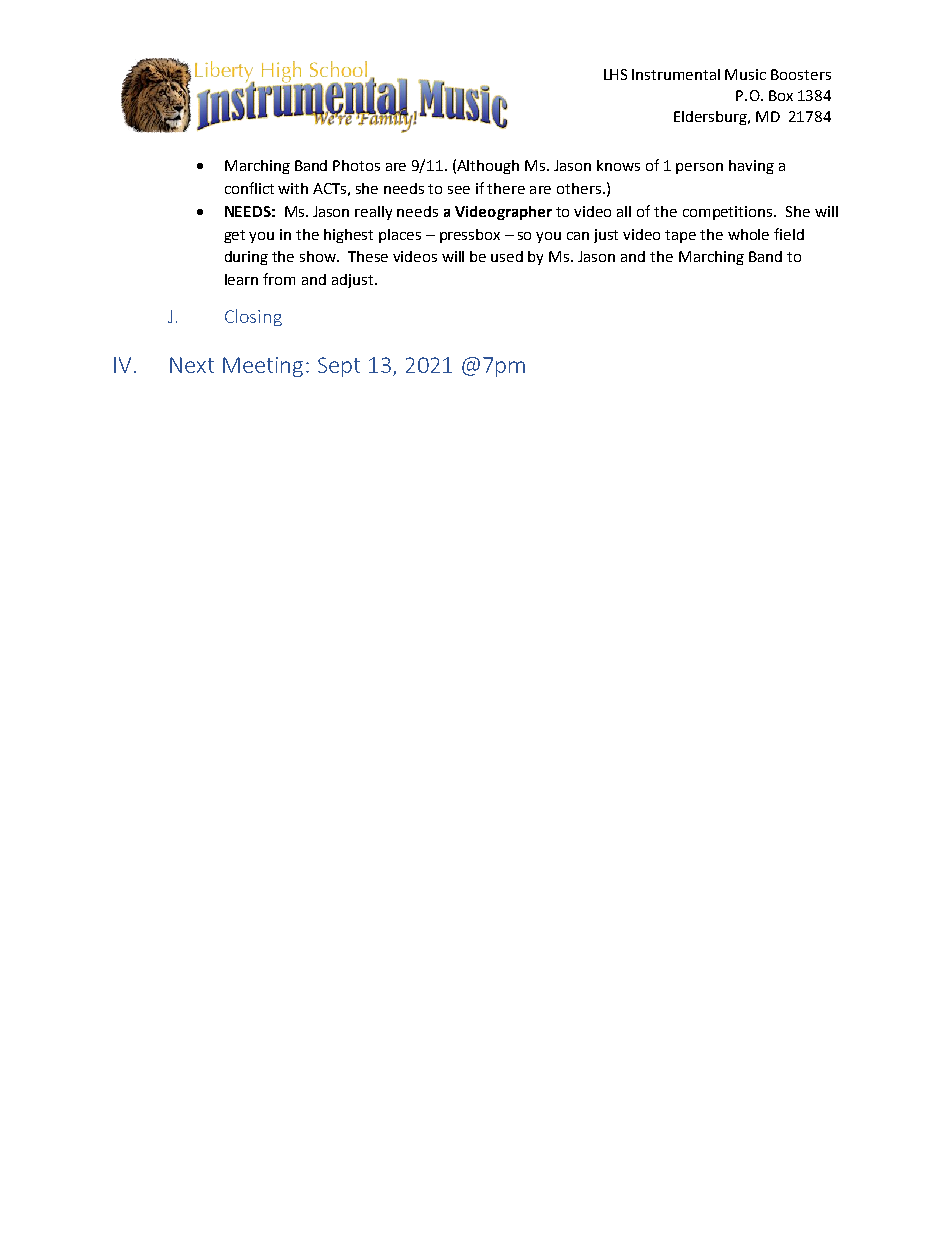 The height and width of the screenshot is (1233, 952). I want to click on having, so click(751, 167).
